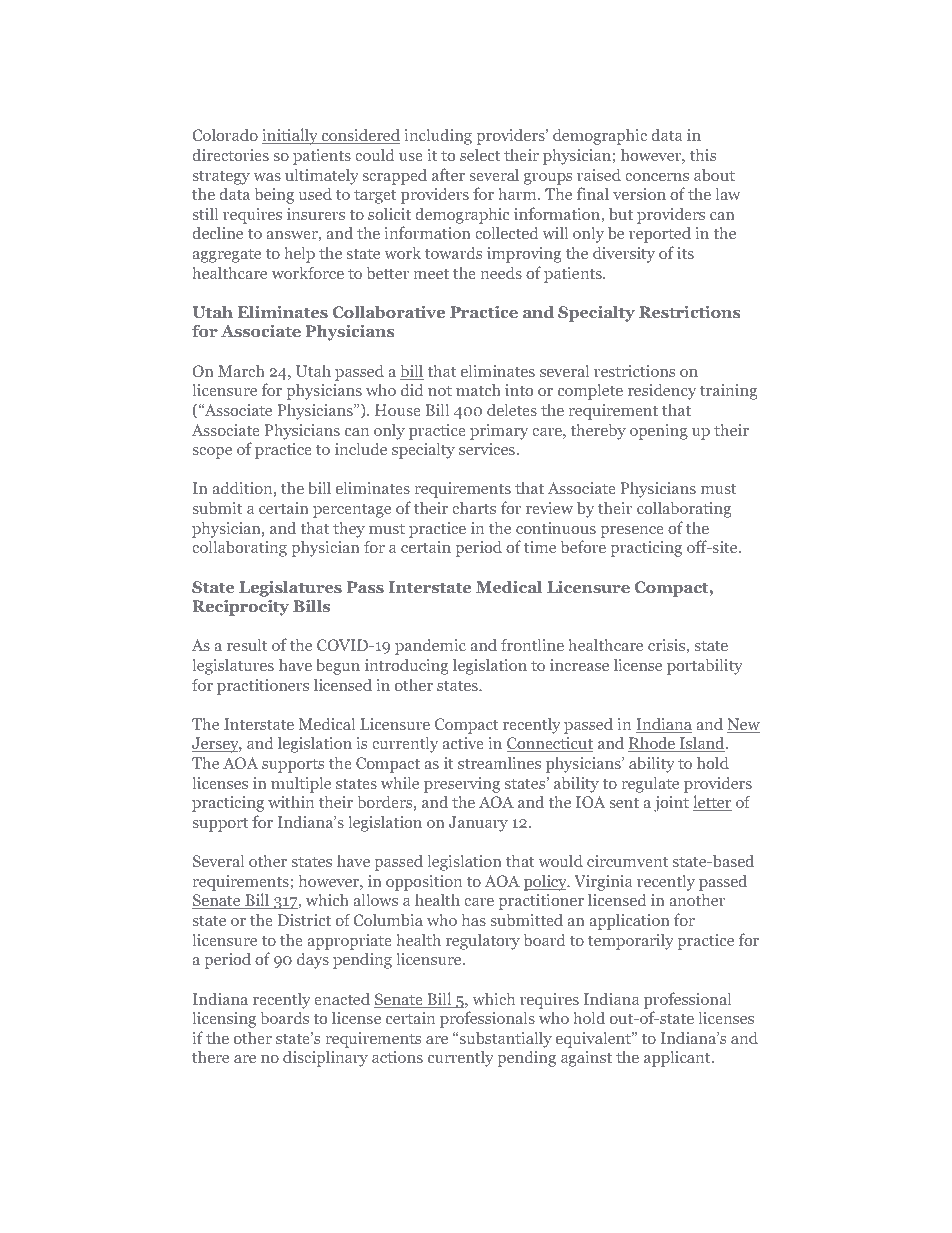 The image size is (952, 1233). Describe the element at coordinates (224, 1019) in the screenshot. I see `licensing` at that location.
